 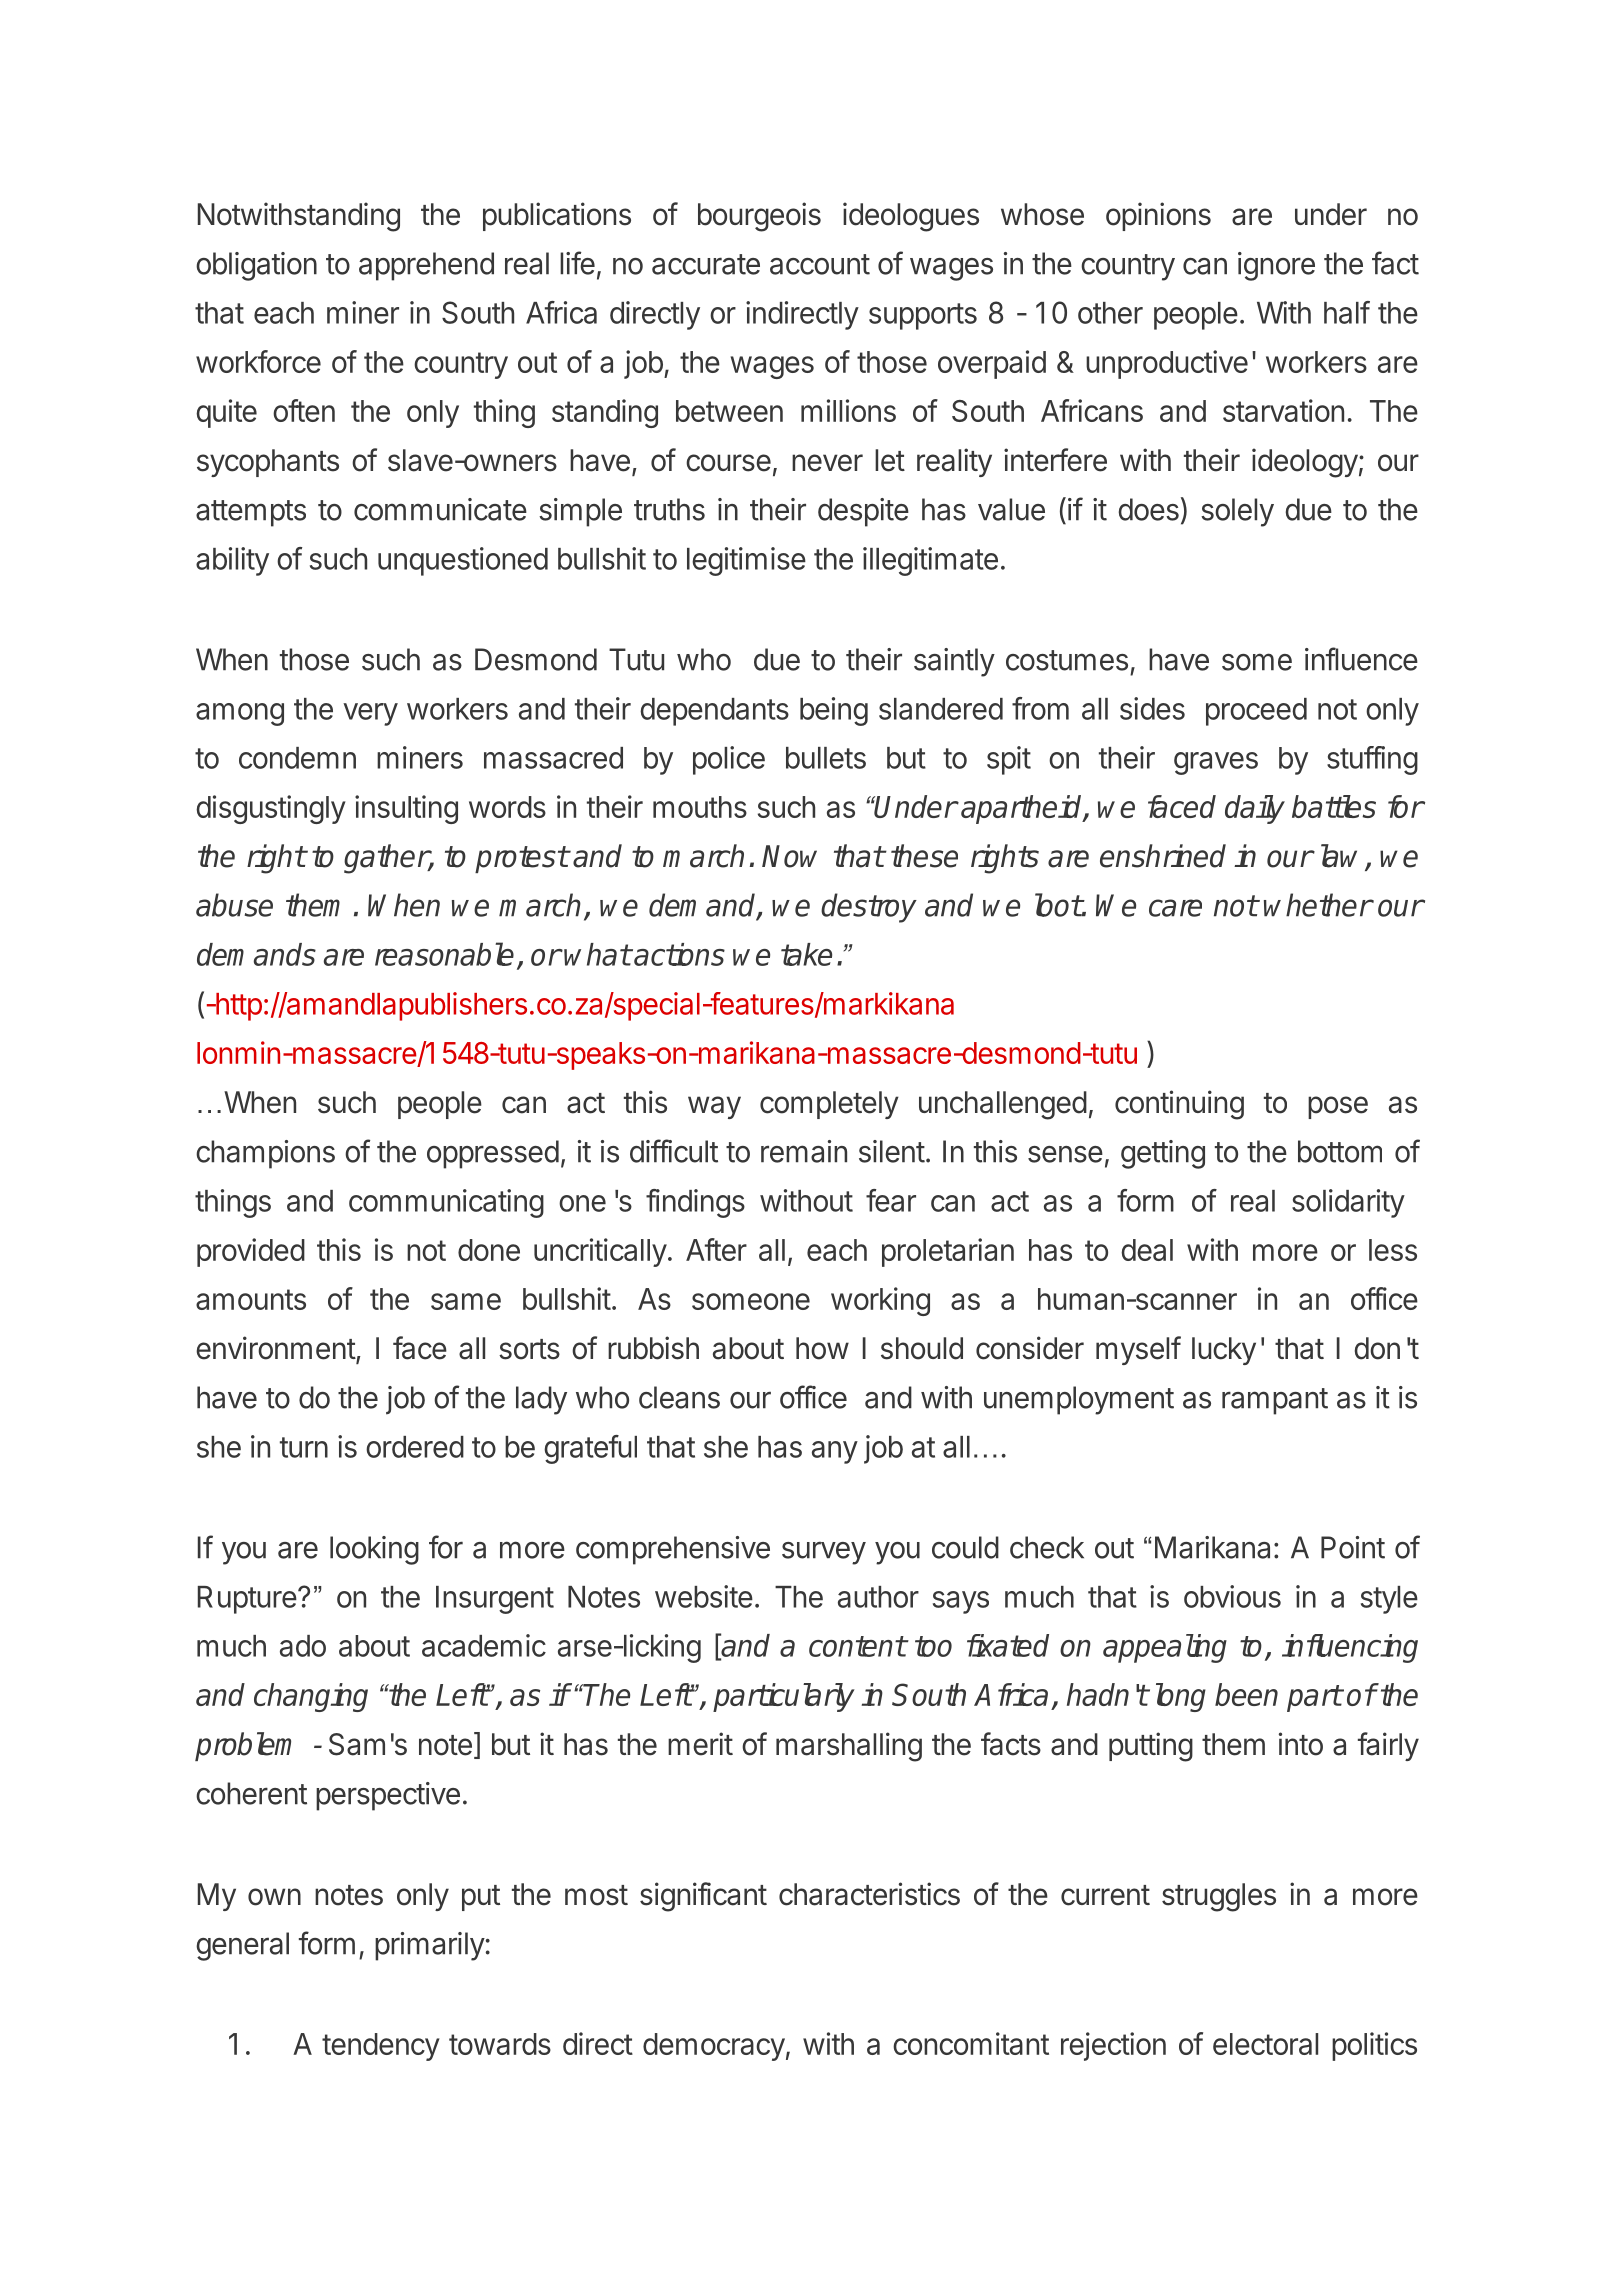 I want to click on tendency, so click(x=381, y=2047).
